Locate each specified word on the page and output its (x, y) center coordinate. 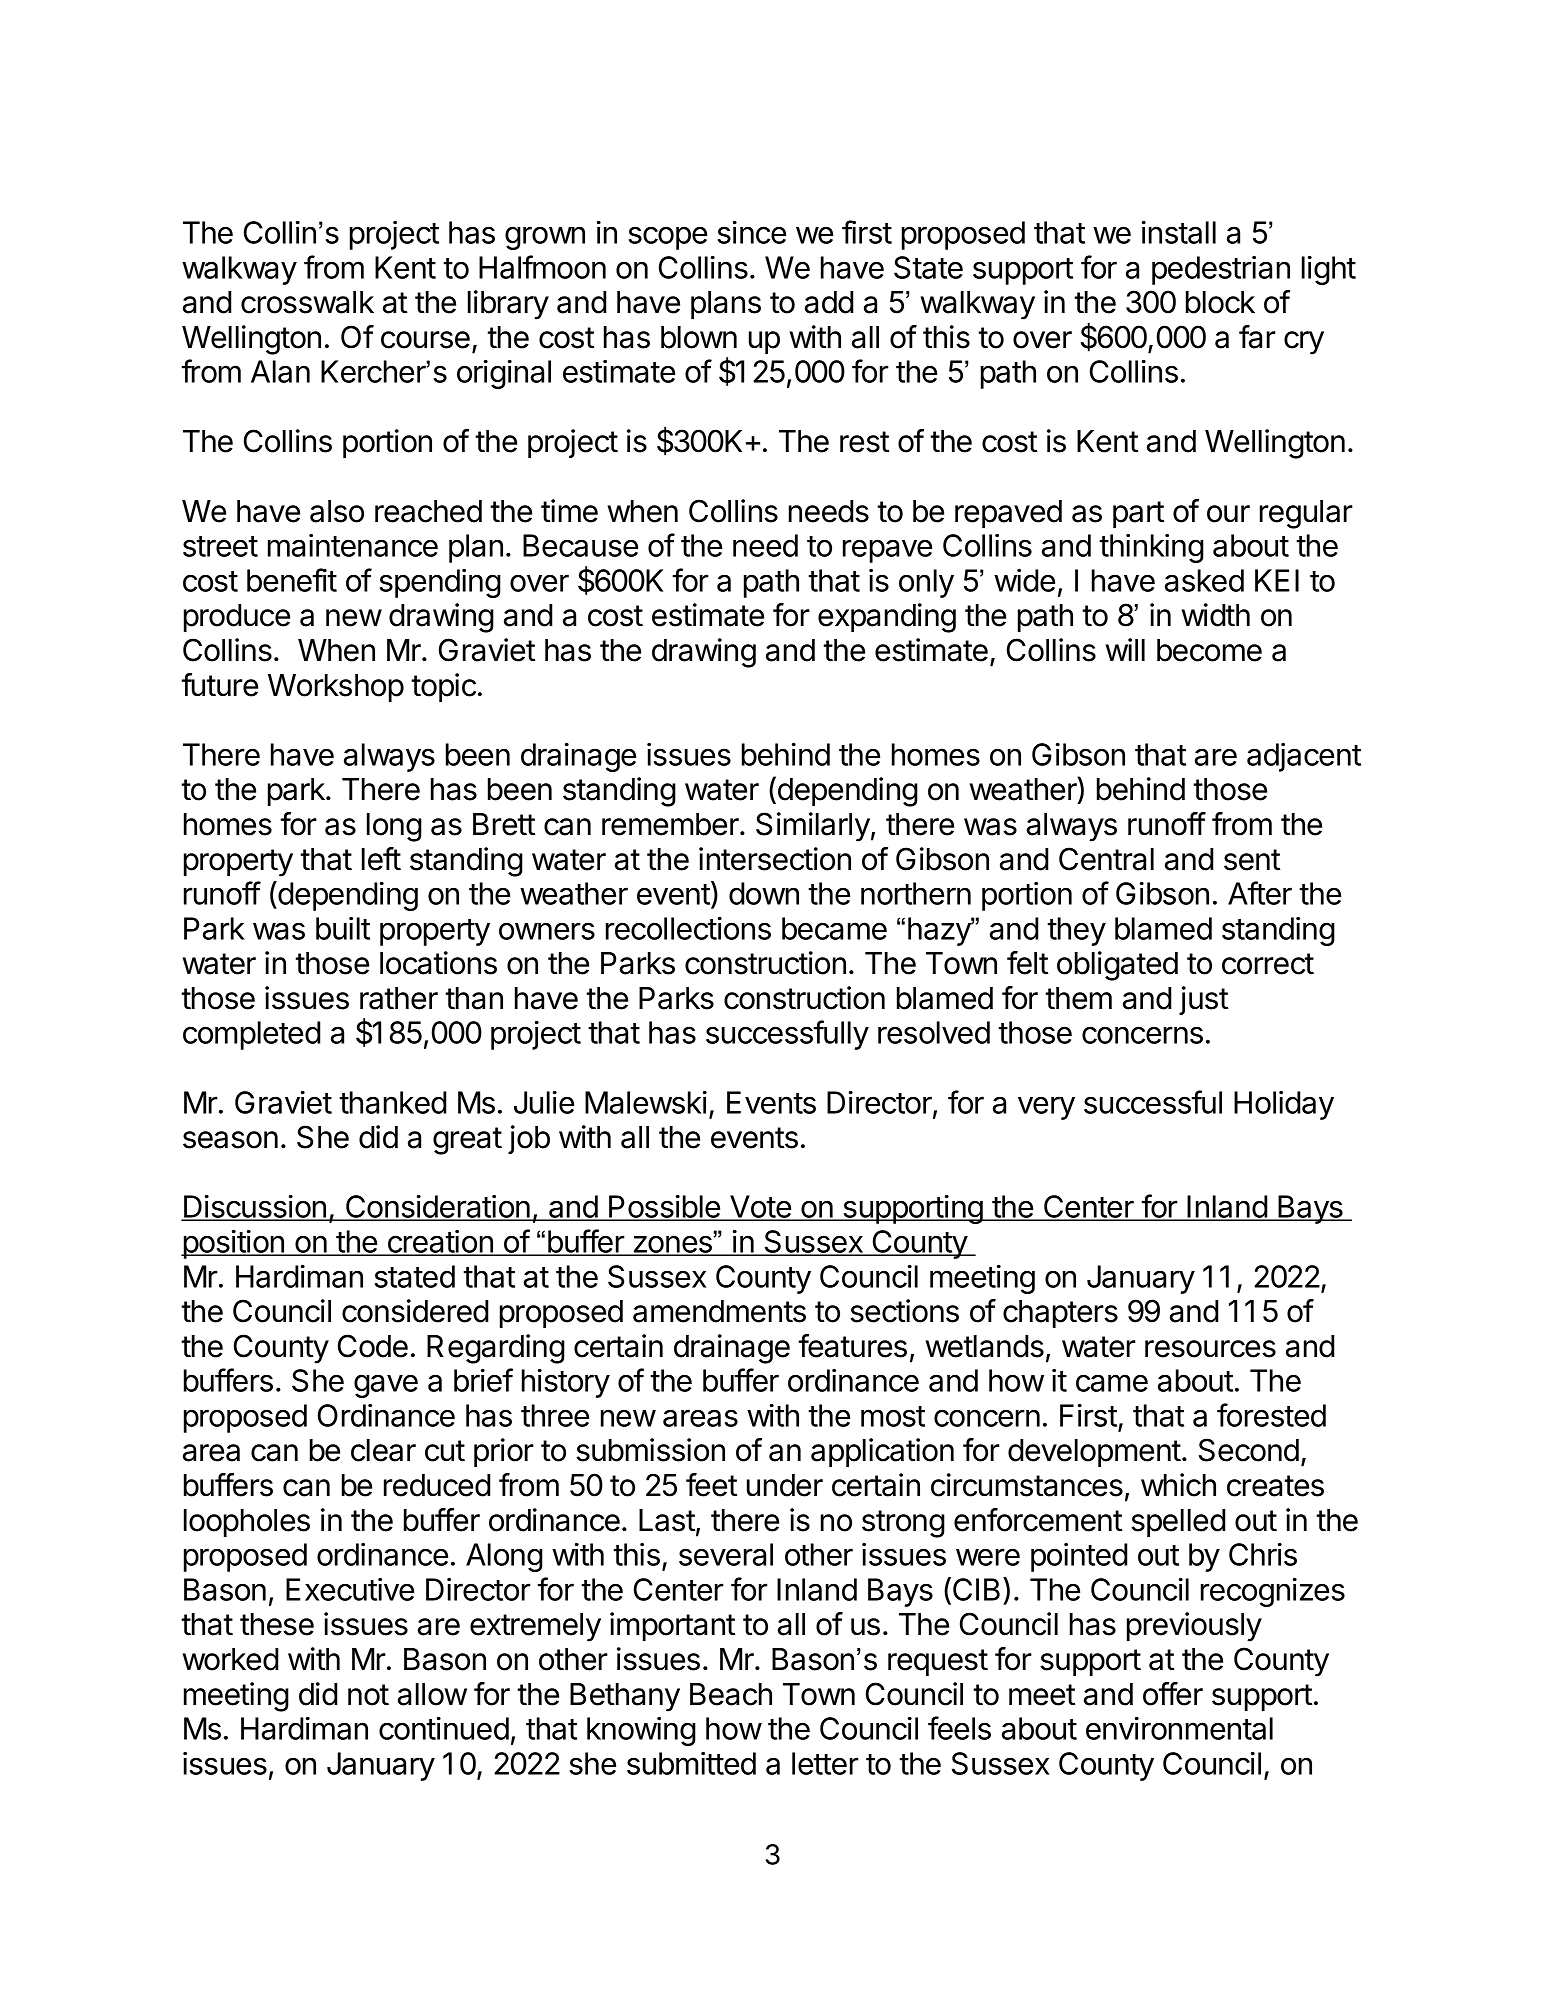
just (1203, 1000)
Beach (731, 1694)
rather (399, 998)
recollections (688, 928)
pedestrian (1221, 270)
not (368, 1695)
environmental (1179, 1728)
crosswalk (307, 302)
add (829, 302)
